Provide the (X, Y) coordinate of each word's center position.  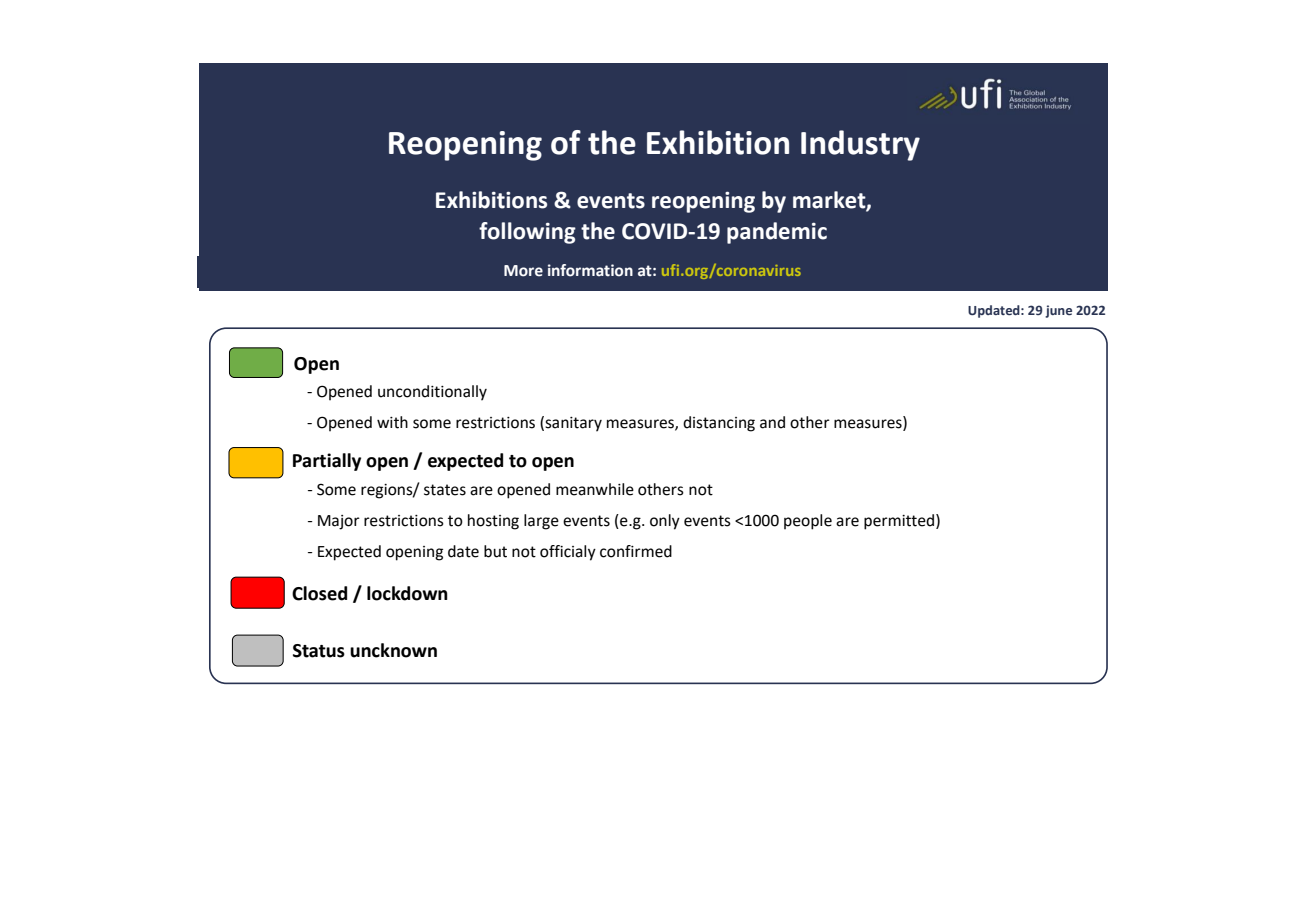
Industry (860, 145)
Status (319, 651)
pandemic (777, 233)
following (527, 233)
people (808, 522)
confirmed (636, 551)
